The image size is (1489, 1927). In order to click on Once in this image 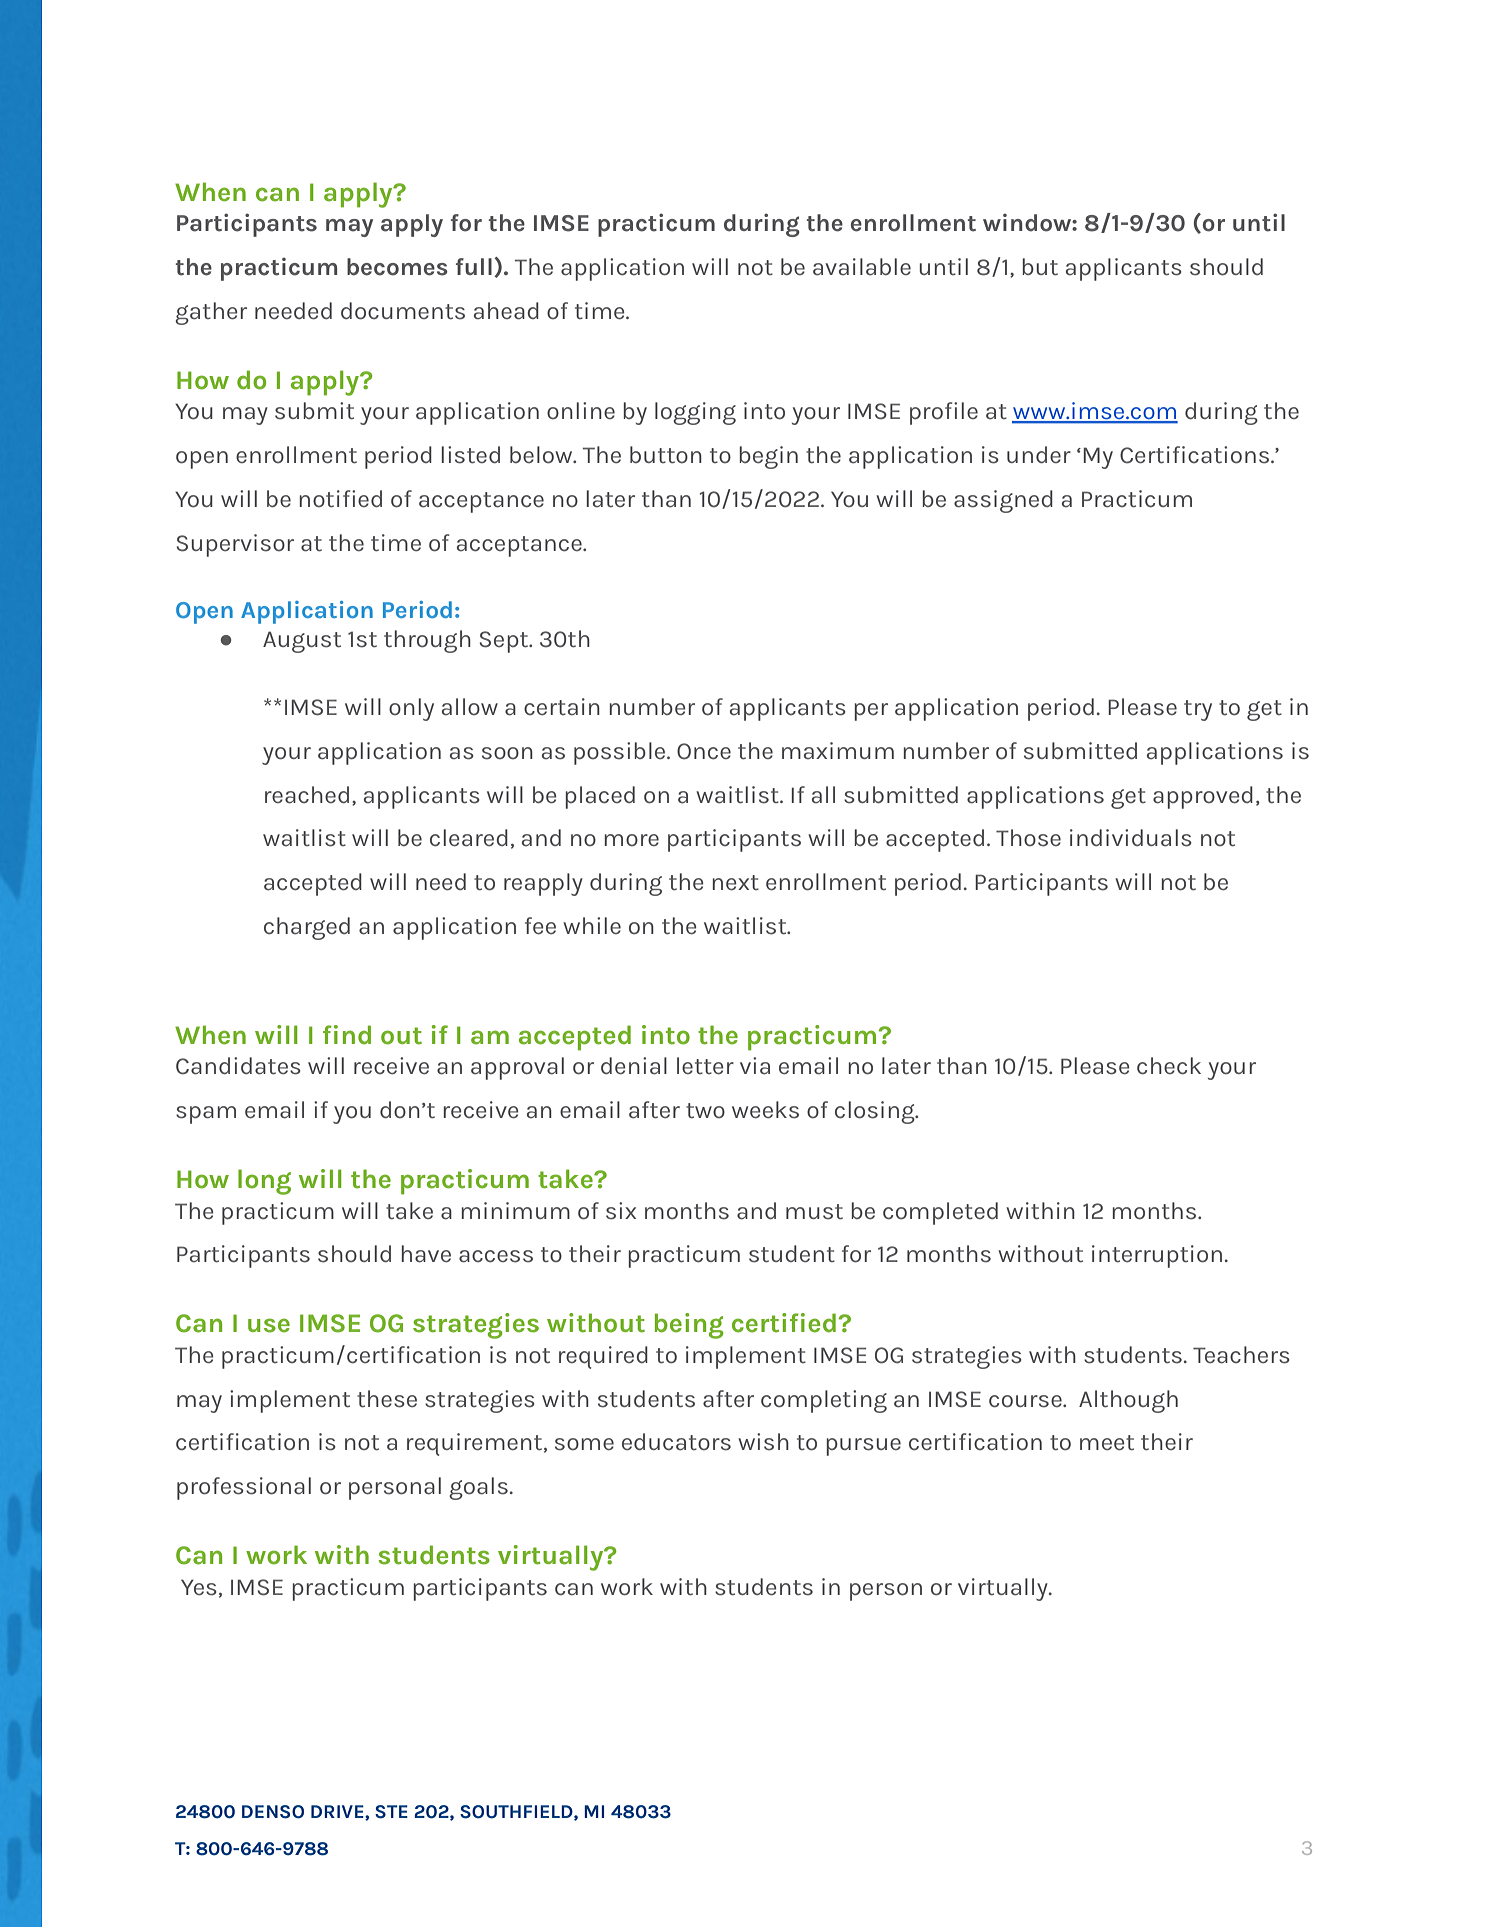, I will do `click(704, 751)`.
